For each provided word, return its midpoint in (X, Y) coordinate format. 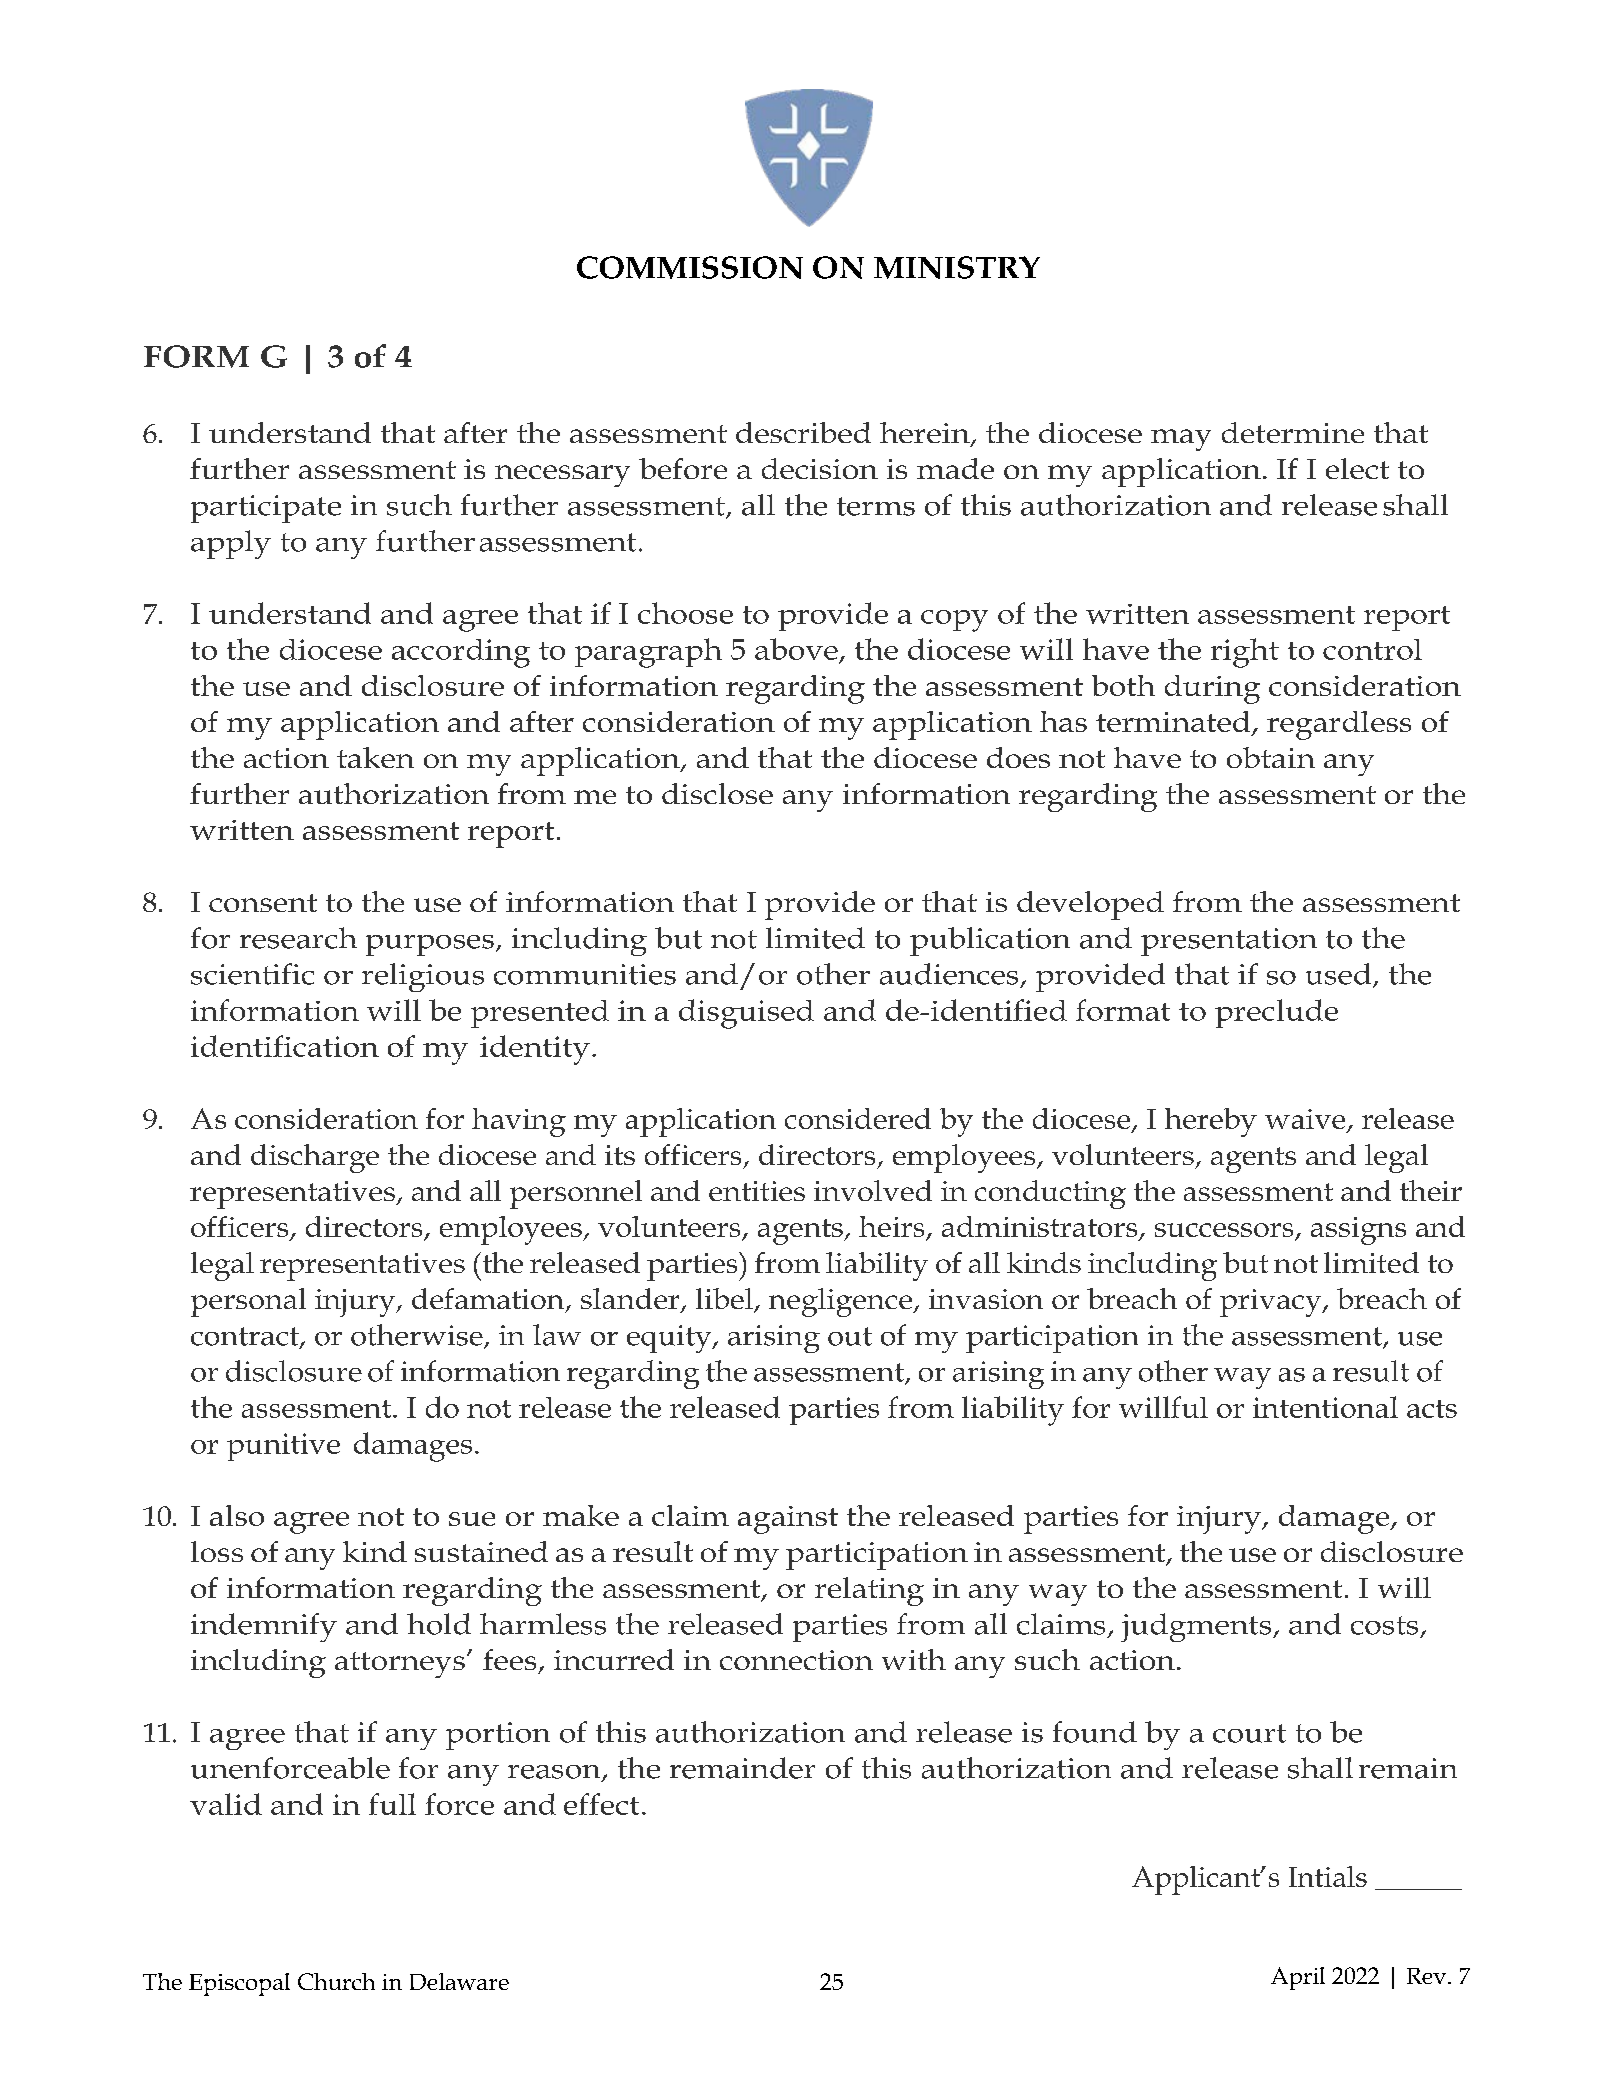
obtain (1271, 757)
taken (375, 757)
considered (858, 1118)
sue (472, 1519)
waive (1306, 1120)
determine (1293, 432)
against (788, 1520)
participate (266, 509)
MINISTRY (957, 267)
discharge (315, 1158)
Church (336, 1981)
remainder (742, 1768)
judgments (1197, 1627)
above (796, 649)
